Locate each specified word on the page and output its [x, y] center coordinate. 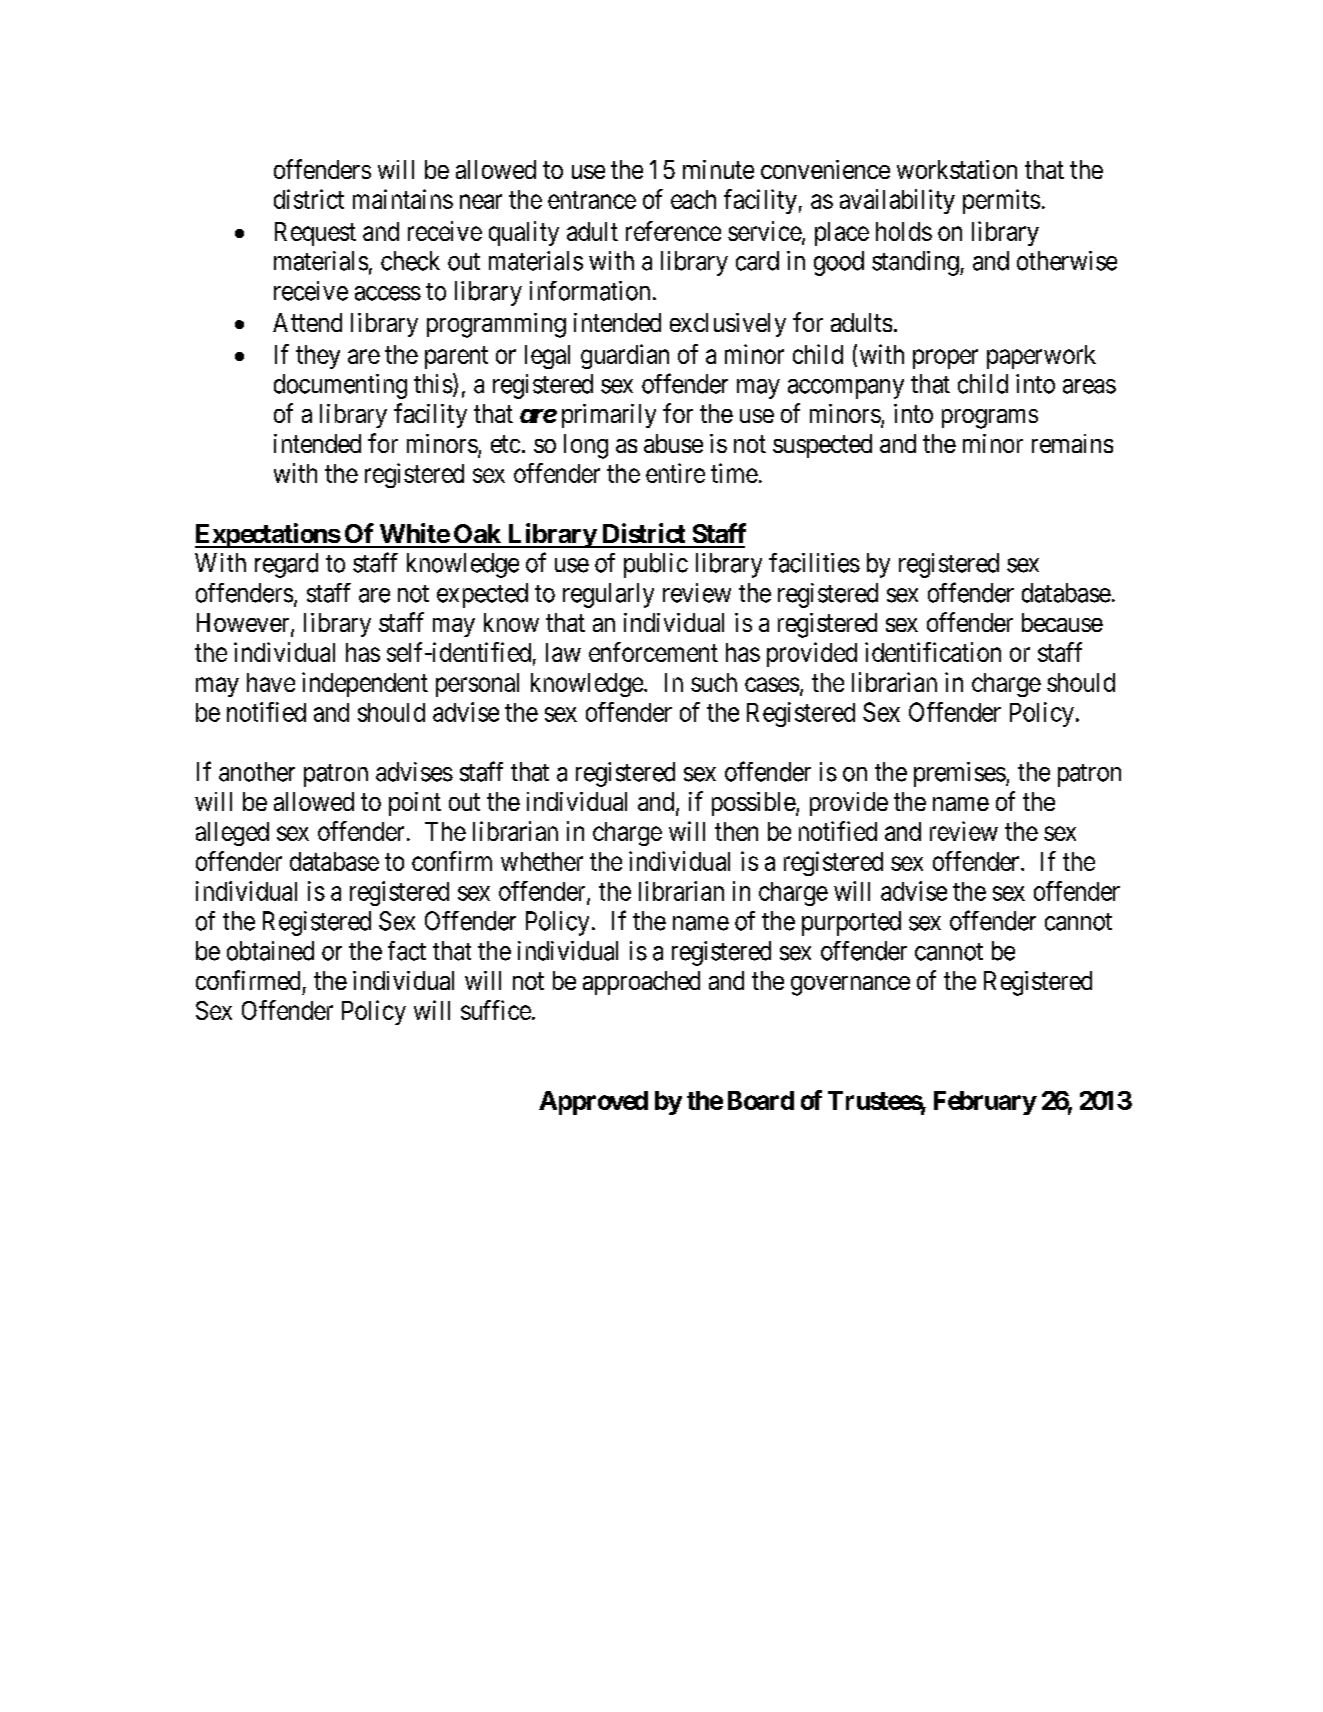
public [656, 565]
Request [315, 234]
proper [945, 359]
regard [286, 565]
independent [365, 684]
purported [851, 923]
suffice [496, 1010]
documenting [340, 386]
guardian [625, 356]
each [693, 199]
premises [960, 774]
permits [1001, 201]
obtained [270, 951]
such [714, 682]
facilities [814, 563]
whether [542, 861]
